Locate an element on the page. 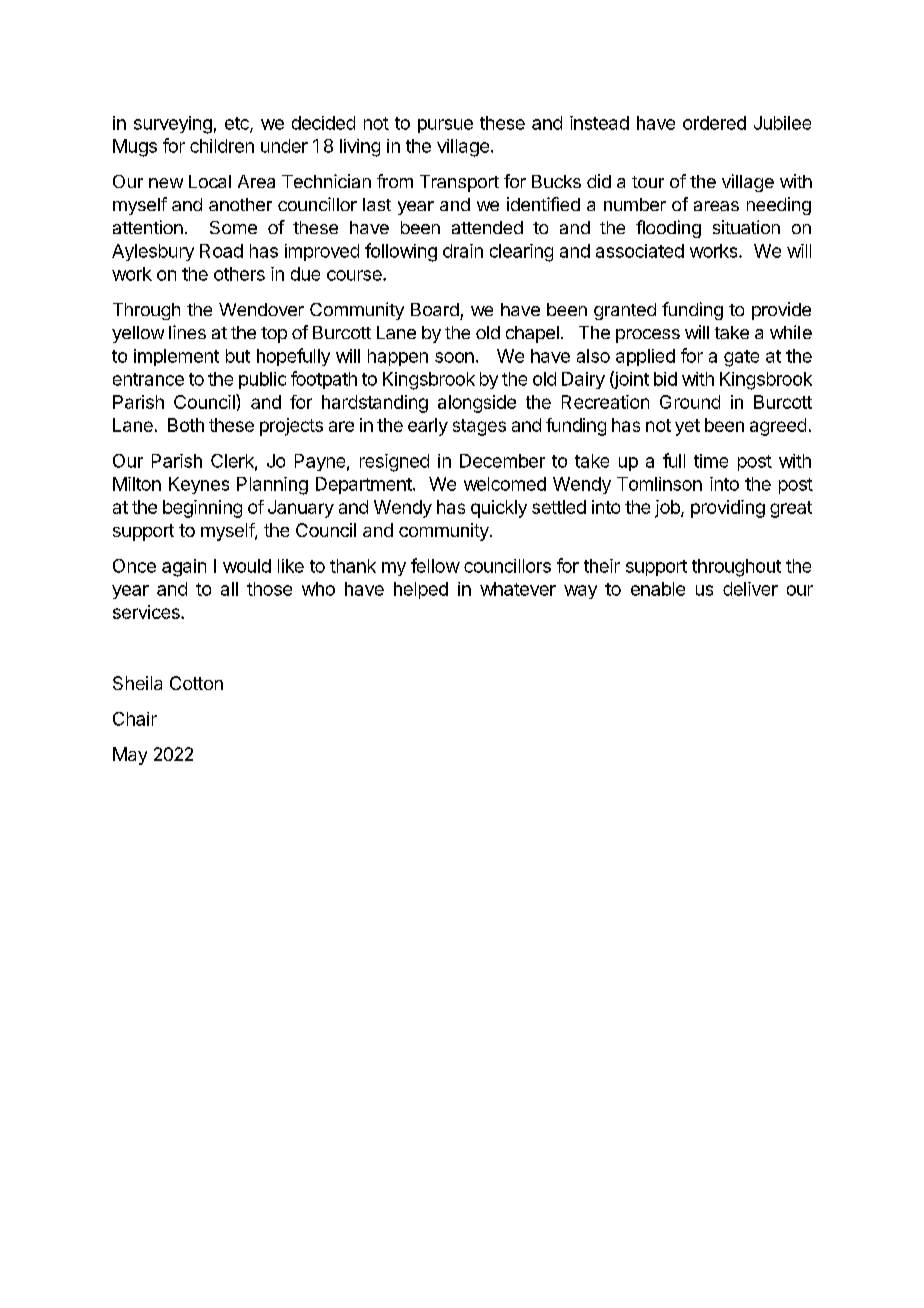  stages is located at coordinates (479, 427).
